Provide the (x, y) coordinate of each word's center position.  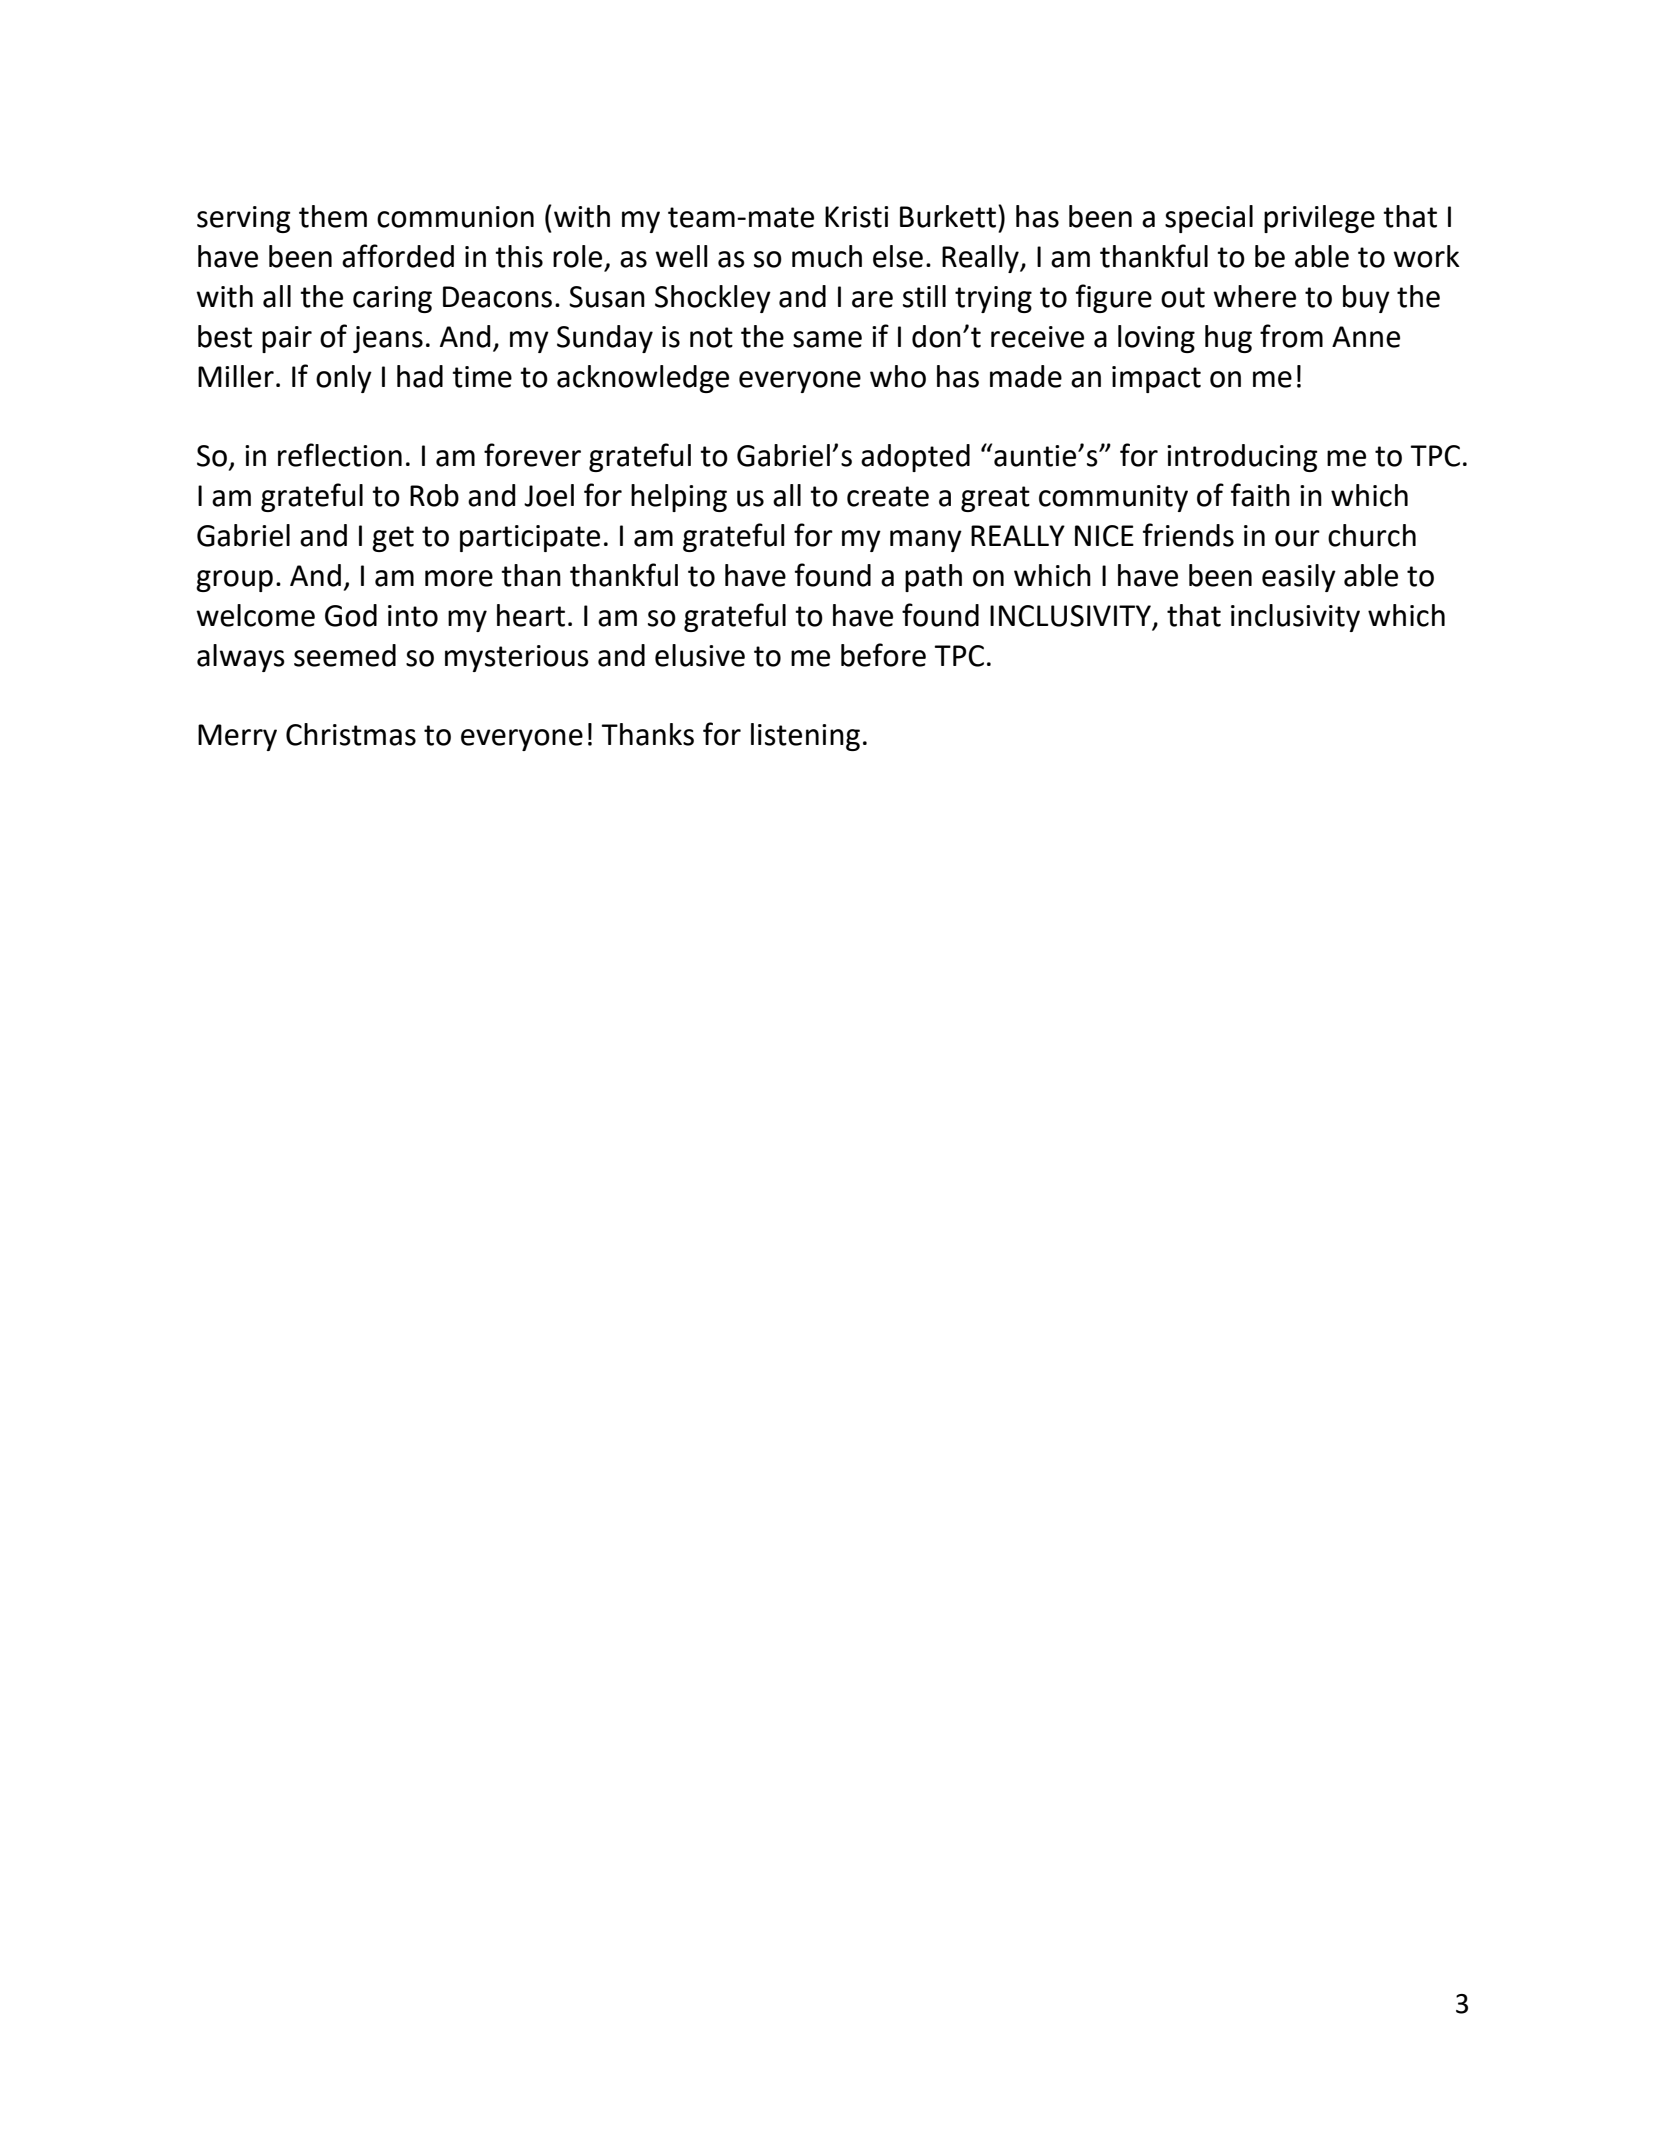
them (333, 216)
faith (1260, 495)
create (888, 496)
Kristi (856, 217)
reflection (340, 455)
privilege (1319, 219)
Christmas (351, 734)
